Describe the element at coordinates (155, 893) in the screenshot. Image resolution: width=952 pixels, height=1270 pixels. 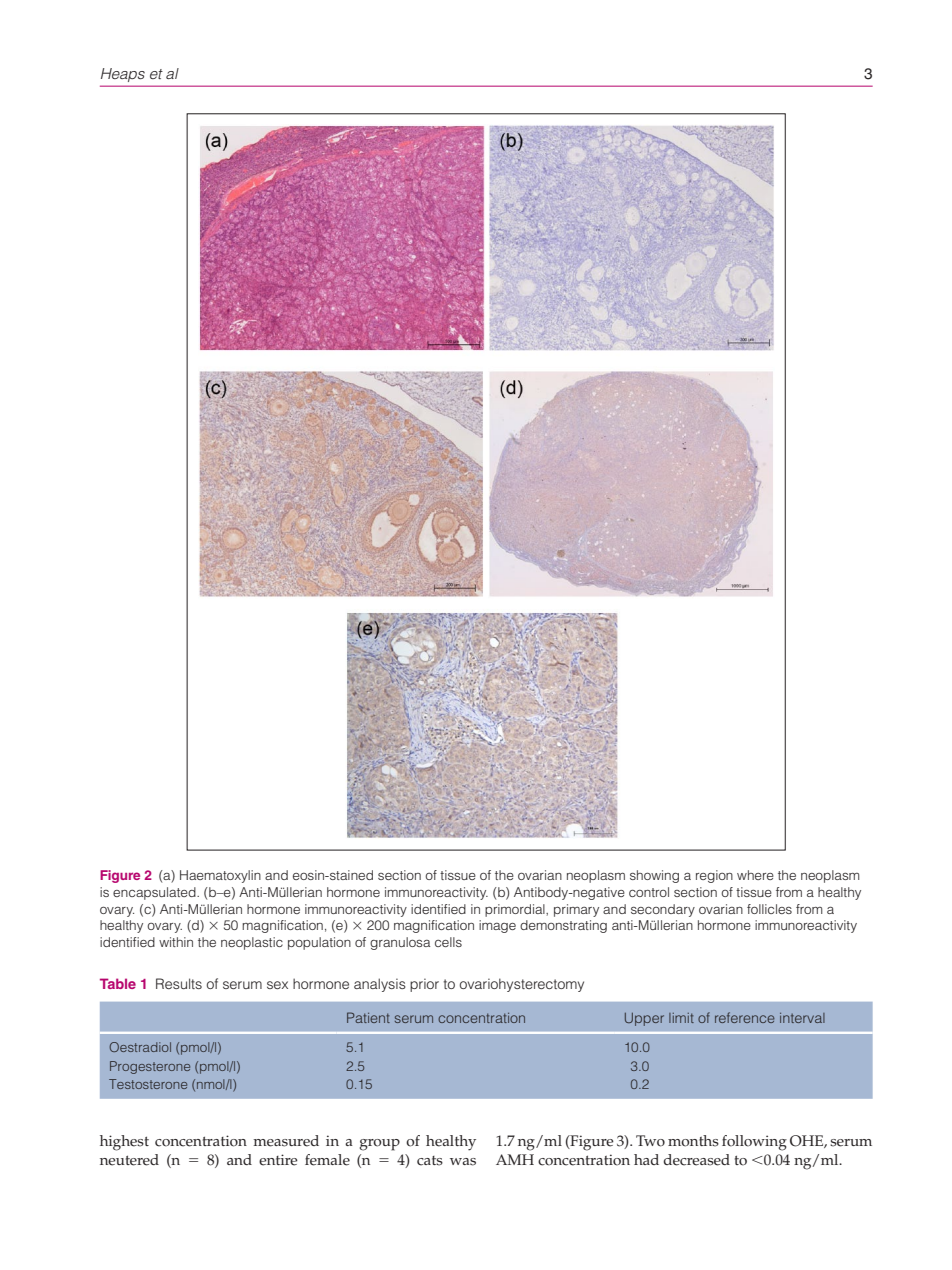
I see `encapsulated` at that location.
